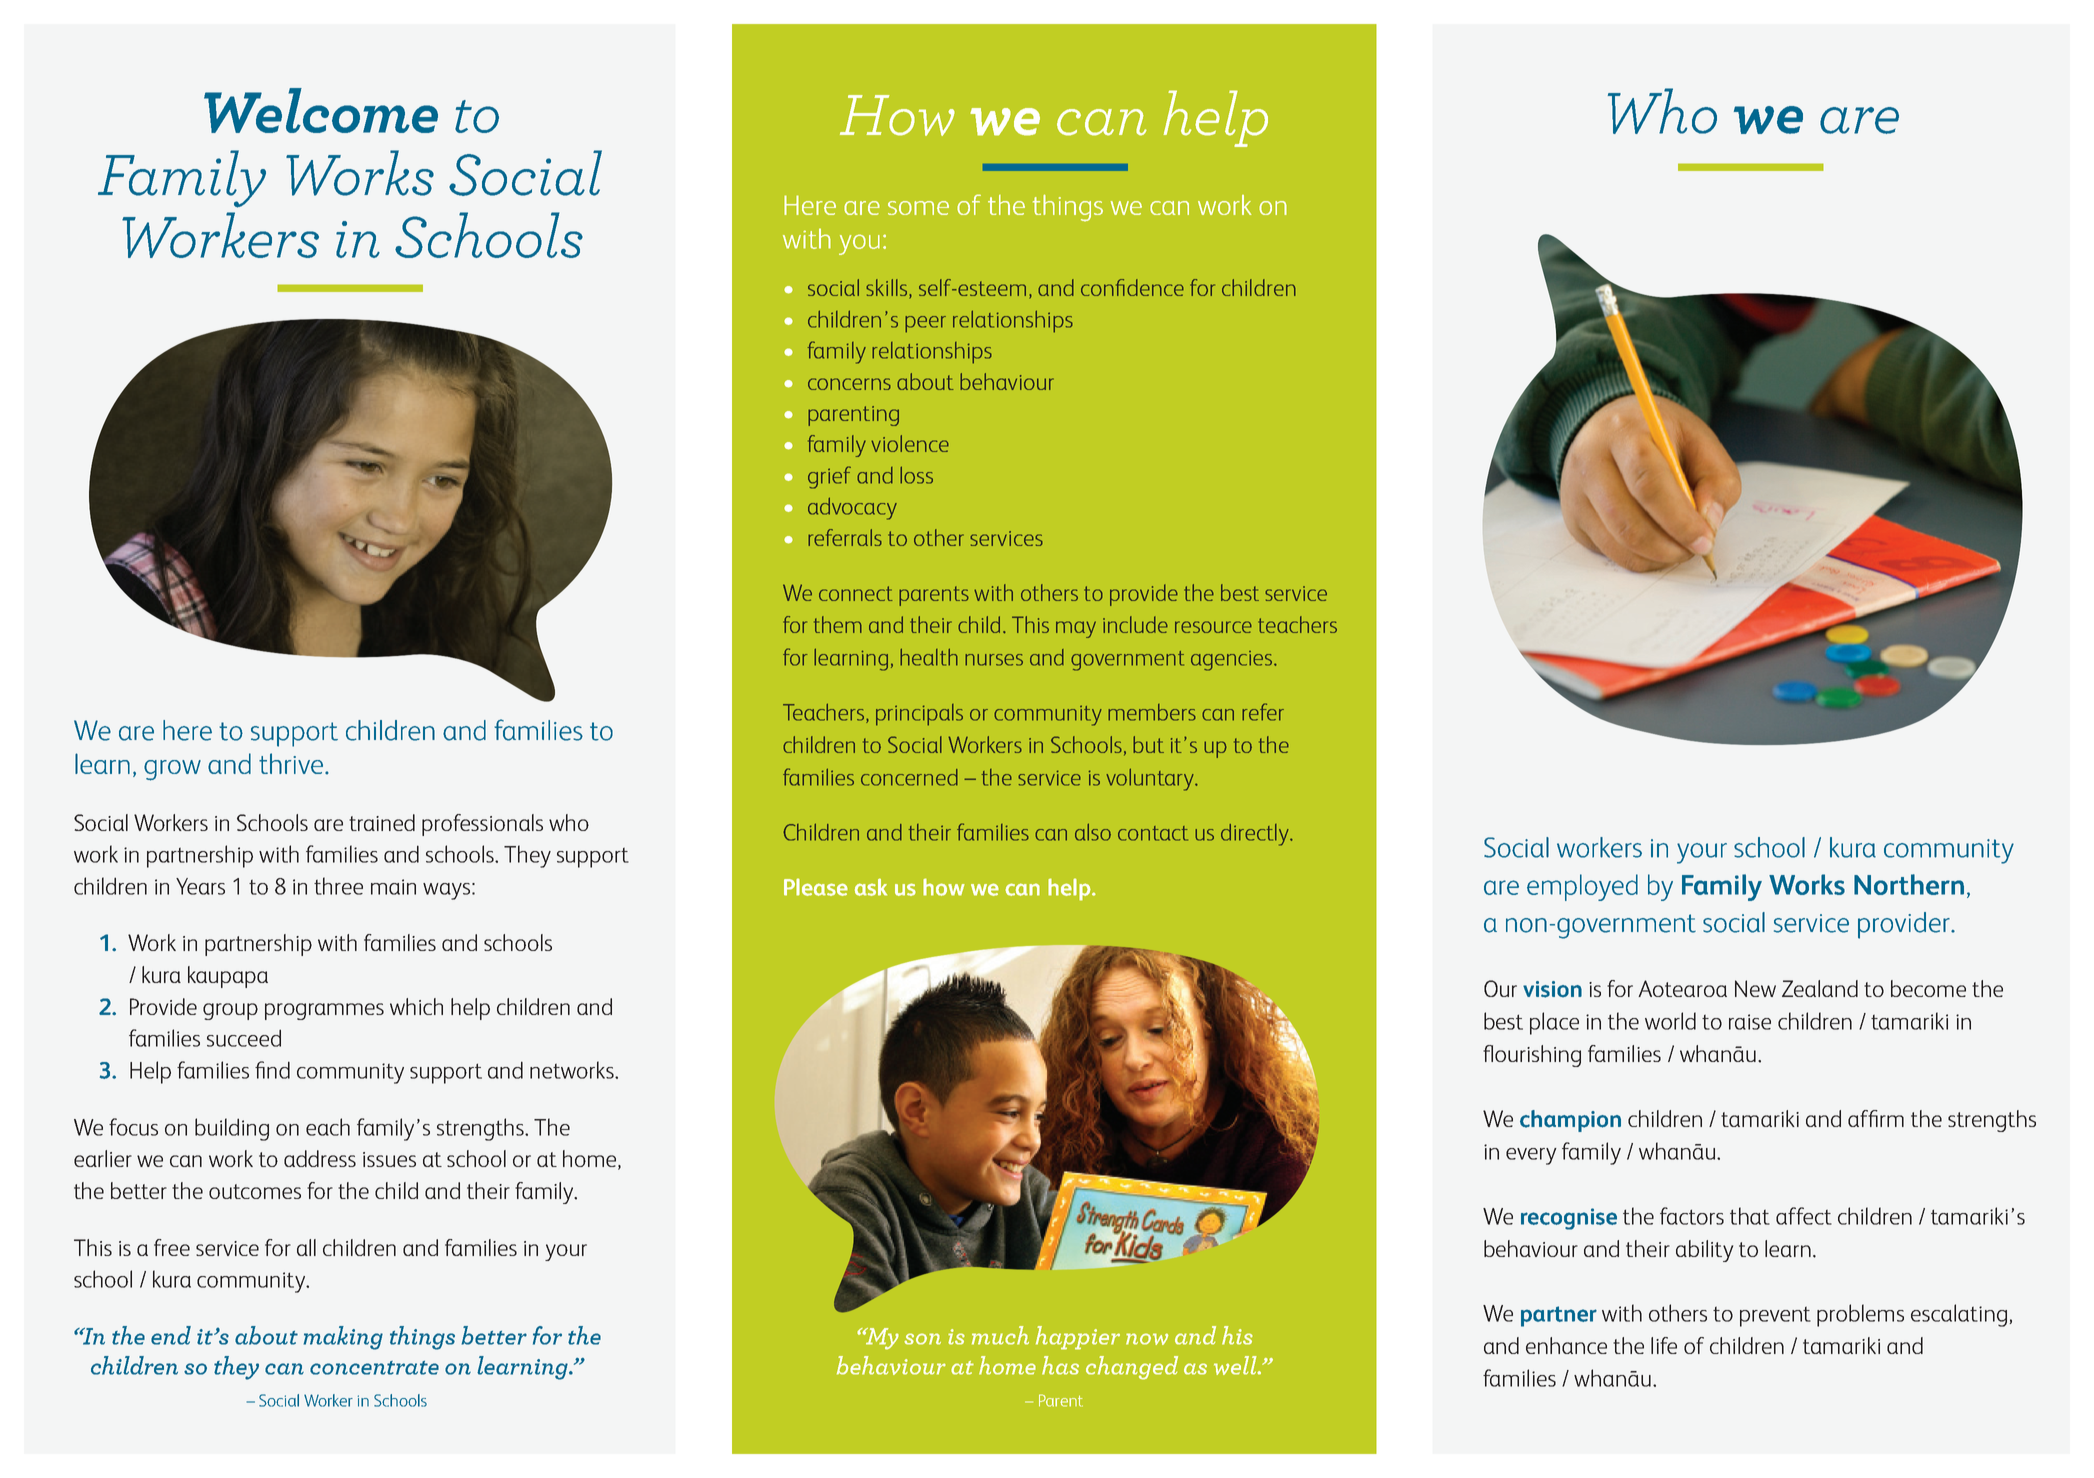 This screenshot has height=1478, width=2094. I want to click on Welcome, so click(321, 110).
